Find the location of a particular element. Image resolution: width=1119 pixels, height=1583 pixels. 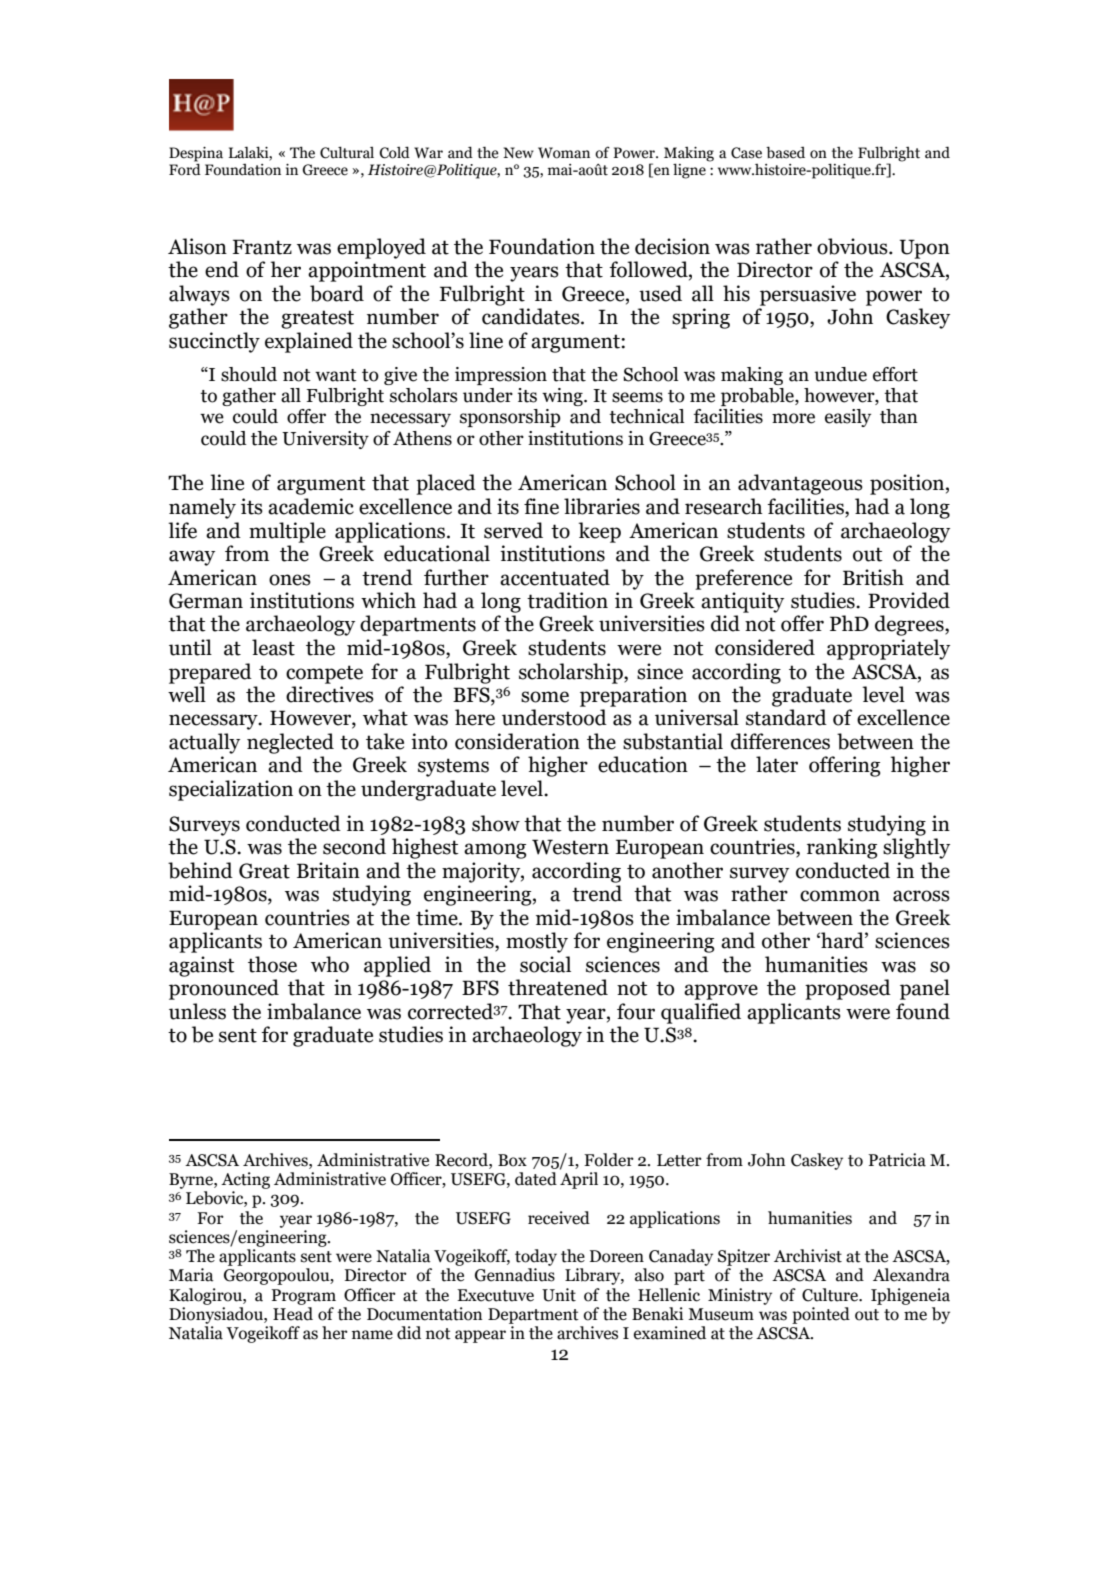

mostly is located at coordinates (537, 942).
